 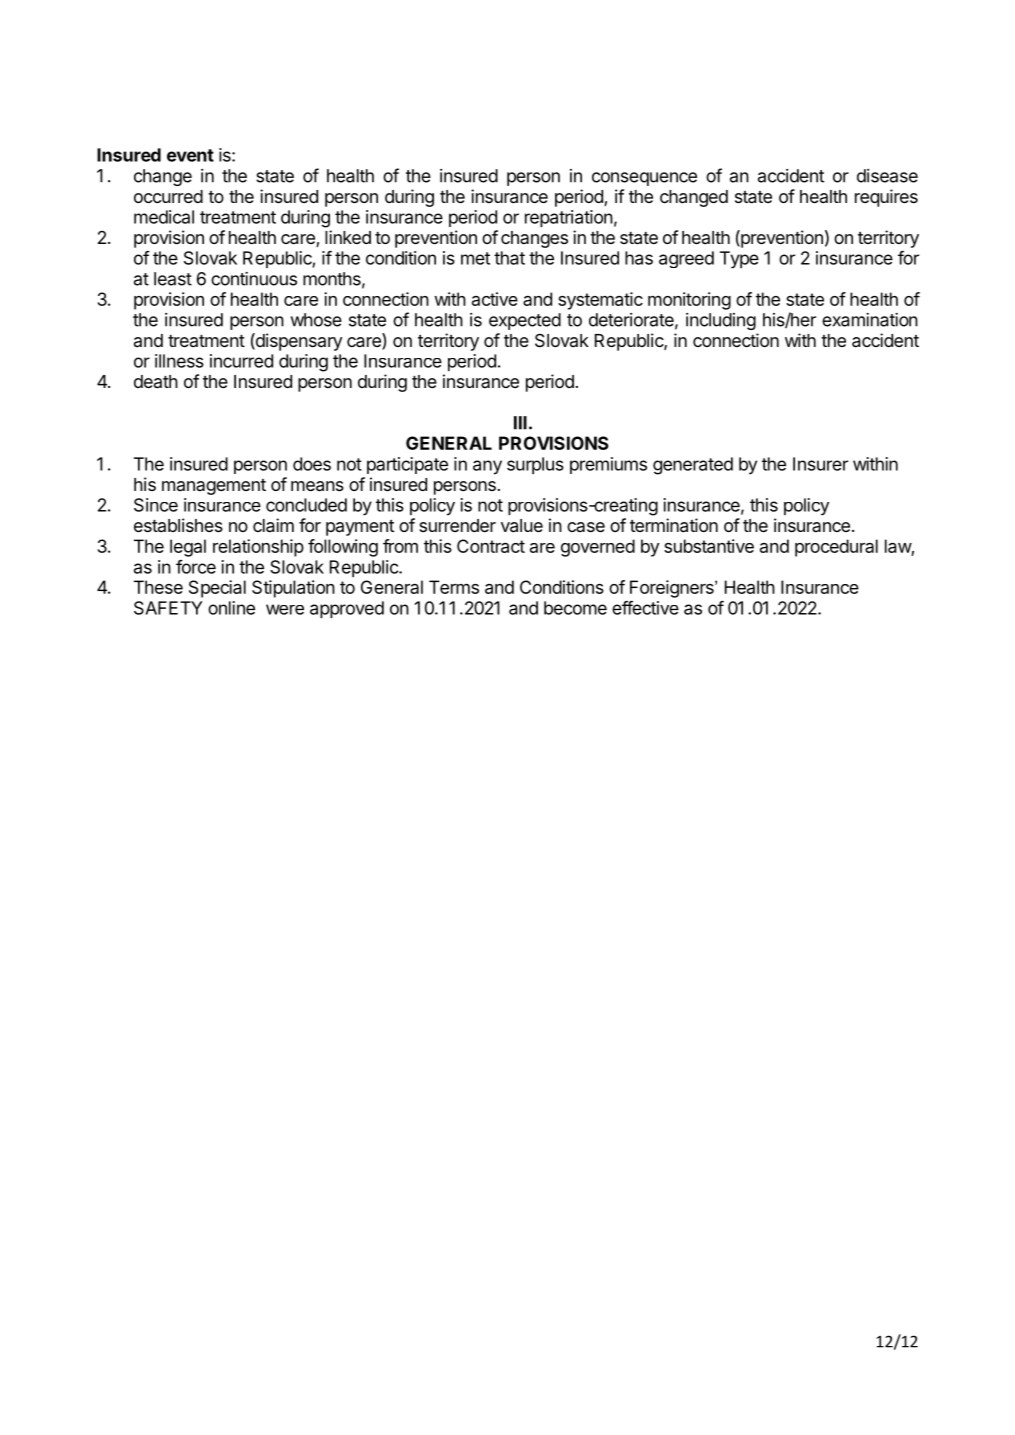 What do you see at coordinates (520, 423) in the screenshot?
I see `III` at bounding box center [520, 423].
